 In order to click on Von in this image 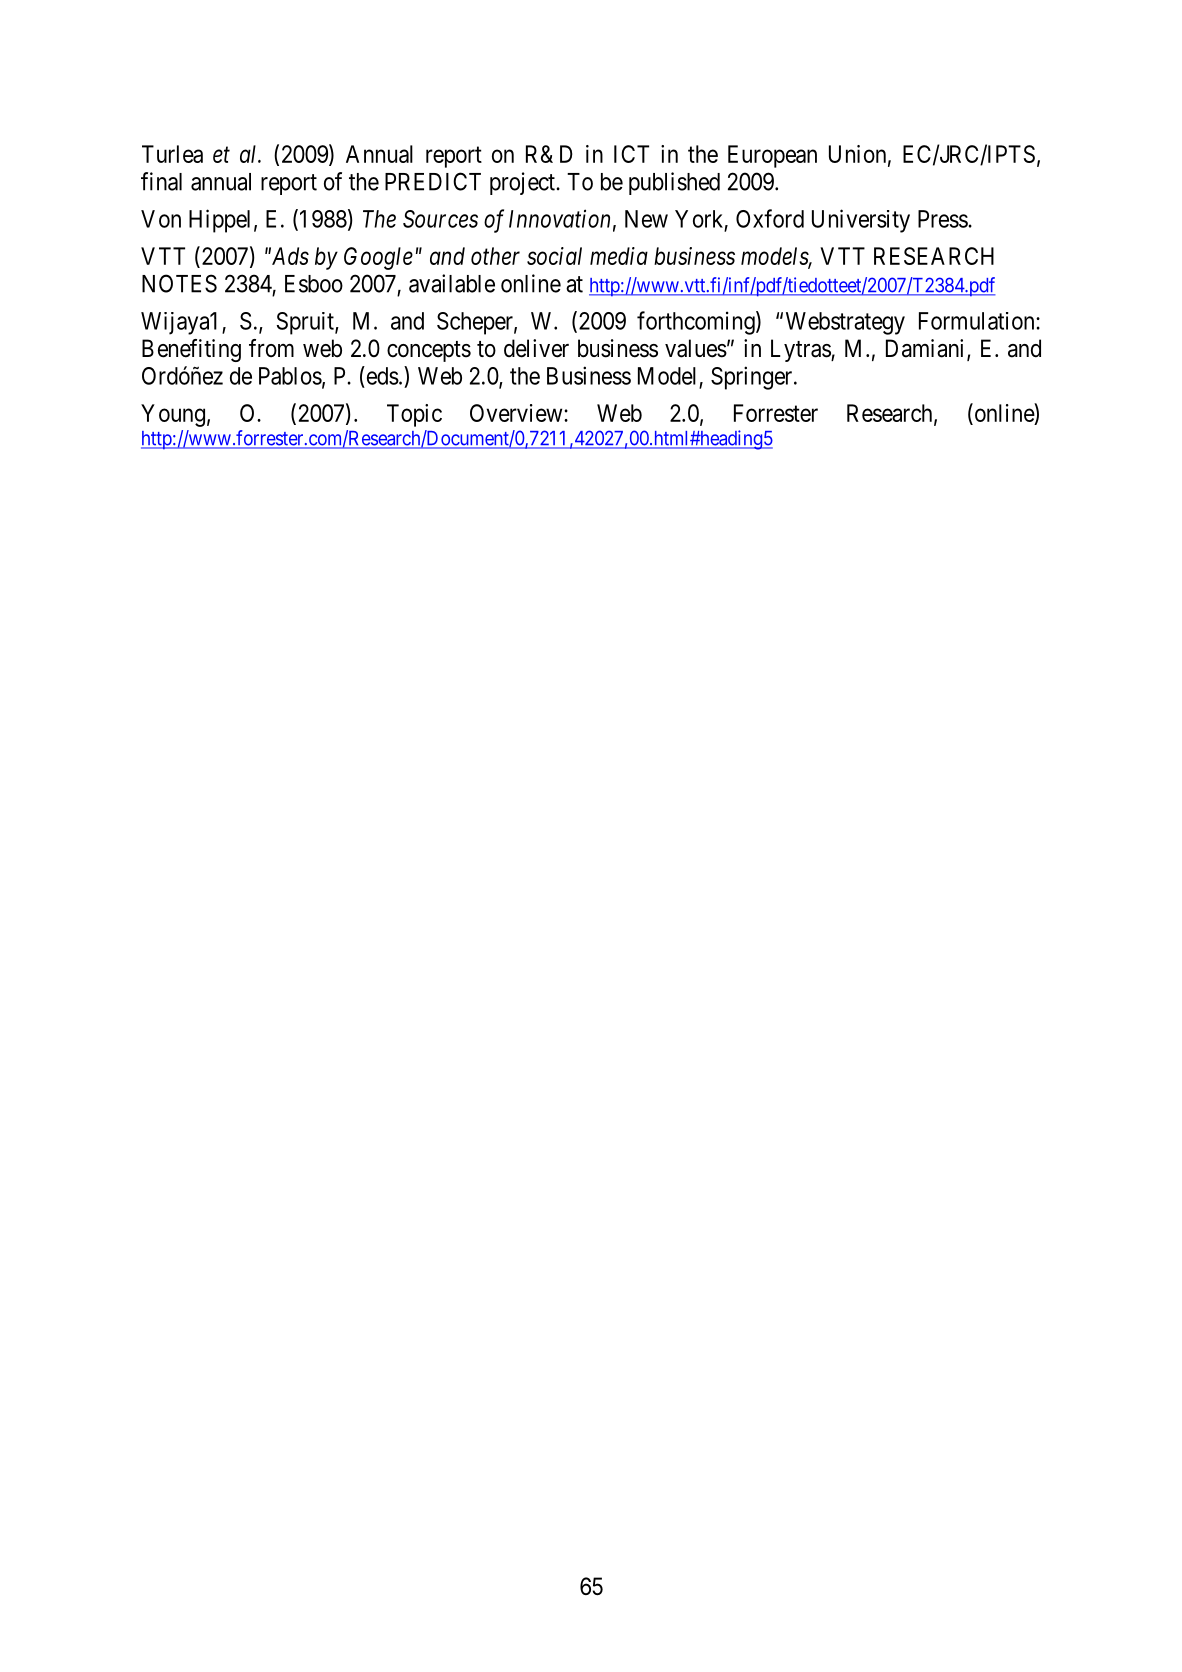, I will do `click(161, 219)`.
